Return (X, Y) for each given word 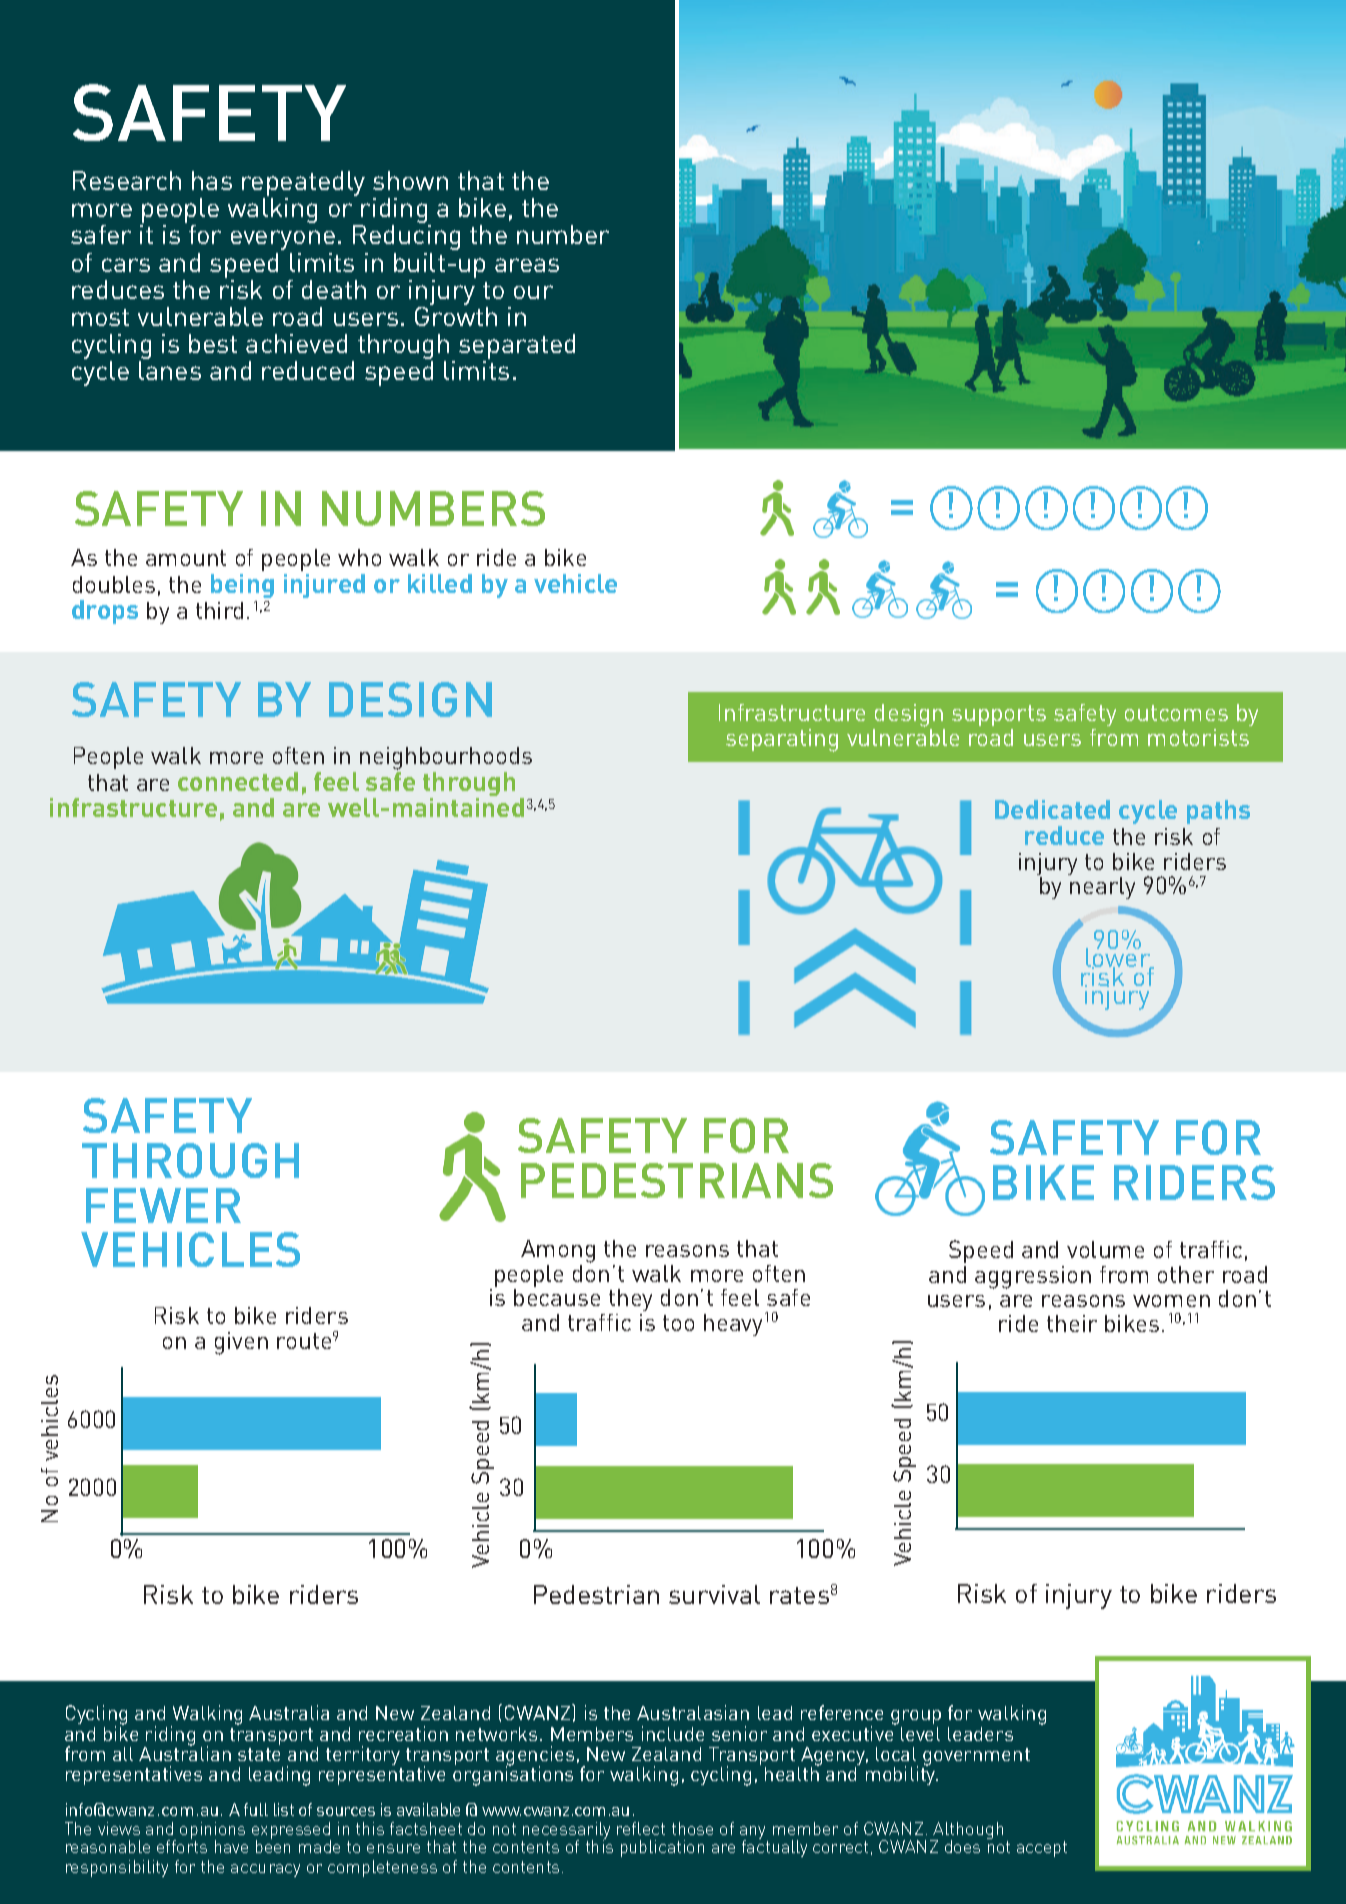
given (241, 1343)
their (1072, 1323)
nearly (1102, 888)
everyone (283, 240)
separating (782, 740)
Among (558, 1253)
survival (714, 1594)
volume (1105, 1249)
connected (238, 781)
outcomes (1176, 713)
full (256, 1809)
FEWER (163, 1205)
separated (517, 348)
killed (440, 583)
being (242, 586)
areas (527, 265)
